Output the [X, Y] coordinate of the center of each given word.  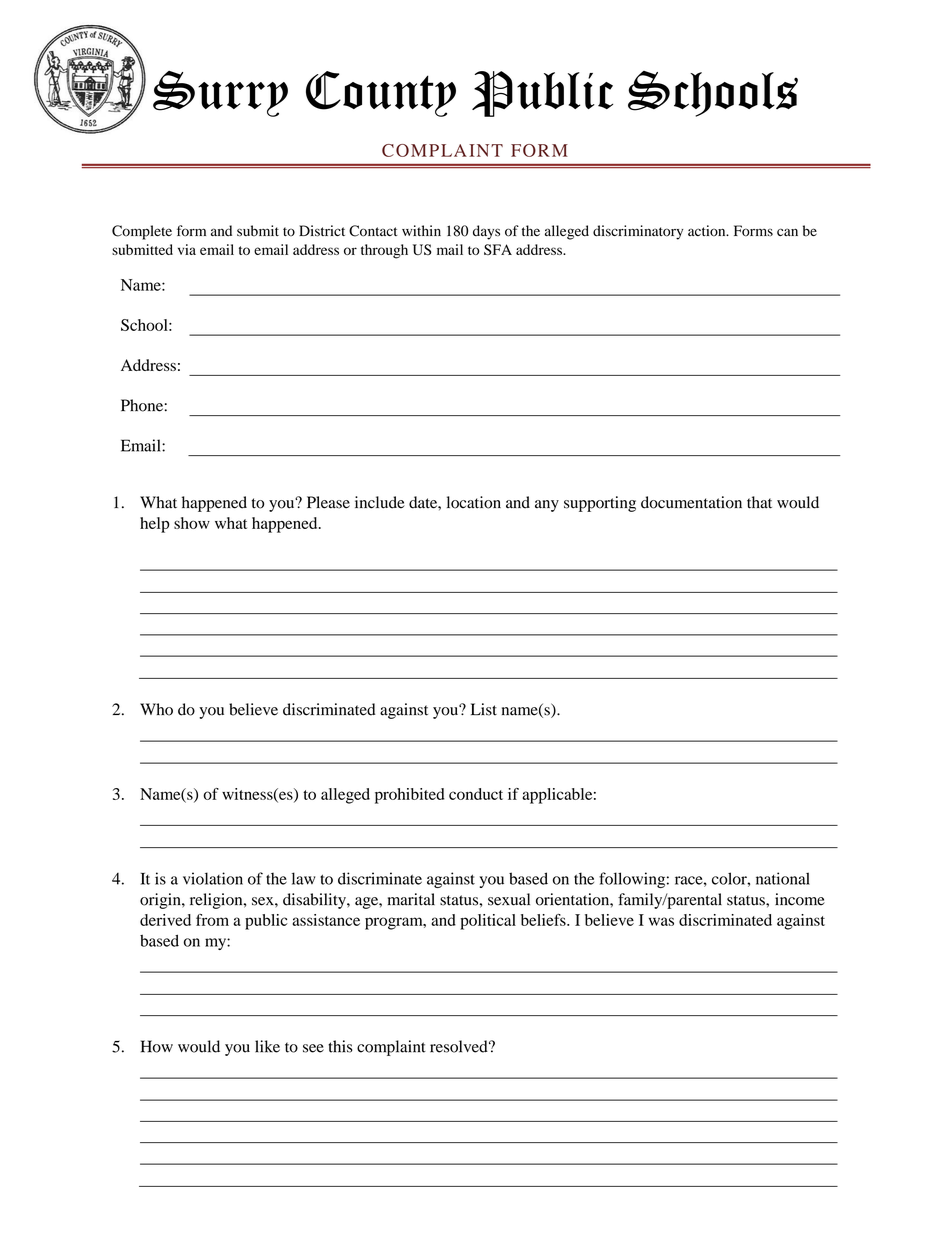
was [661, 921]
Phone [142, 405]
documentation [691, 502]
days [486, 232]
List [484, 709]
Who [156, 709]
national [783, 878]
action [708, 231]
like [267, 1046]
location [474, 502]
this [340, 1046]
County [381, 94]
